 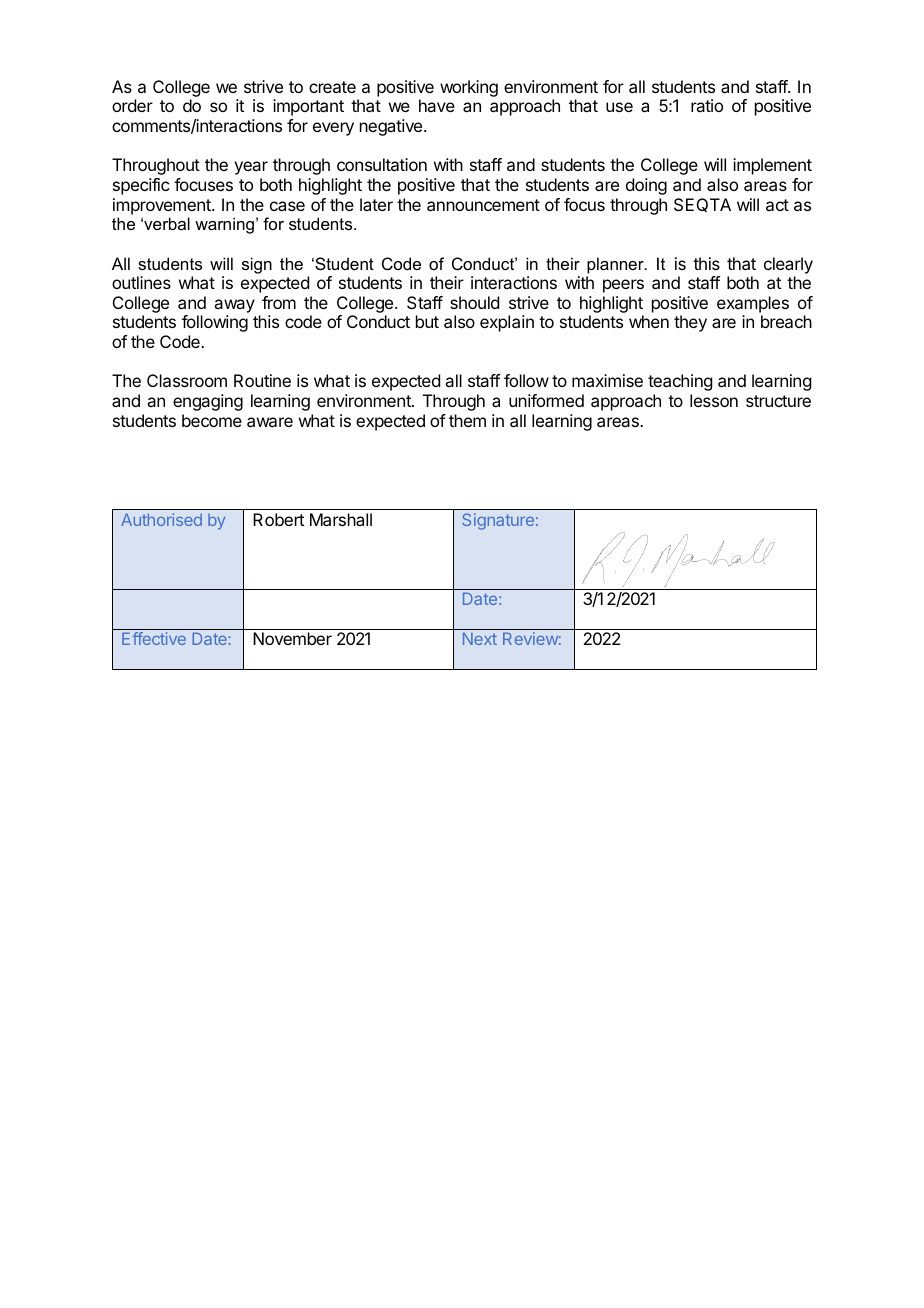 I want to click on but, so click(x=427, y=321).
